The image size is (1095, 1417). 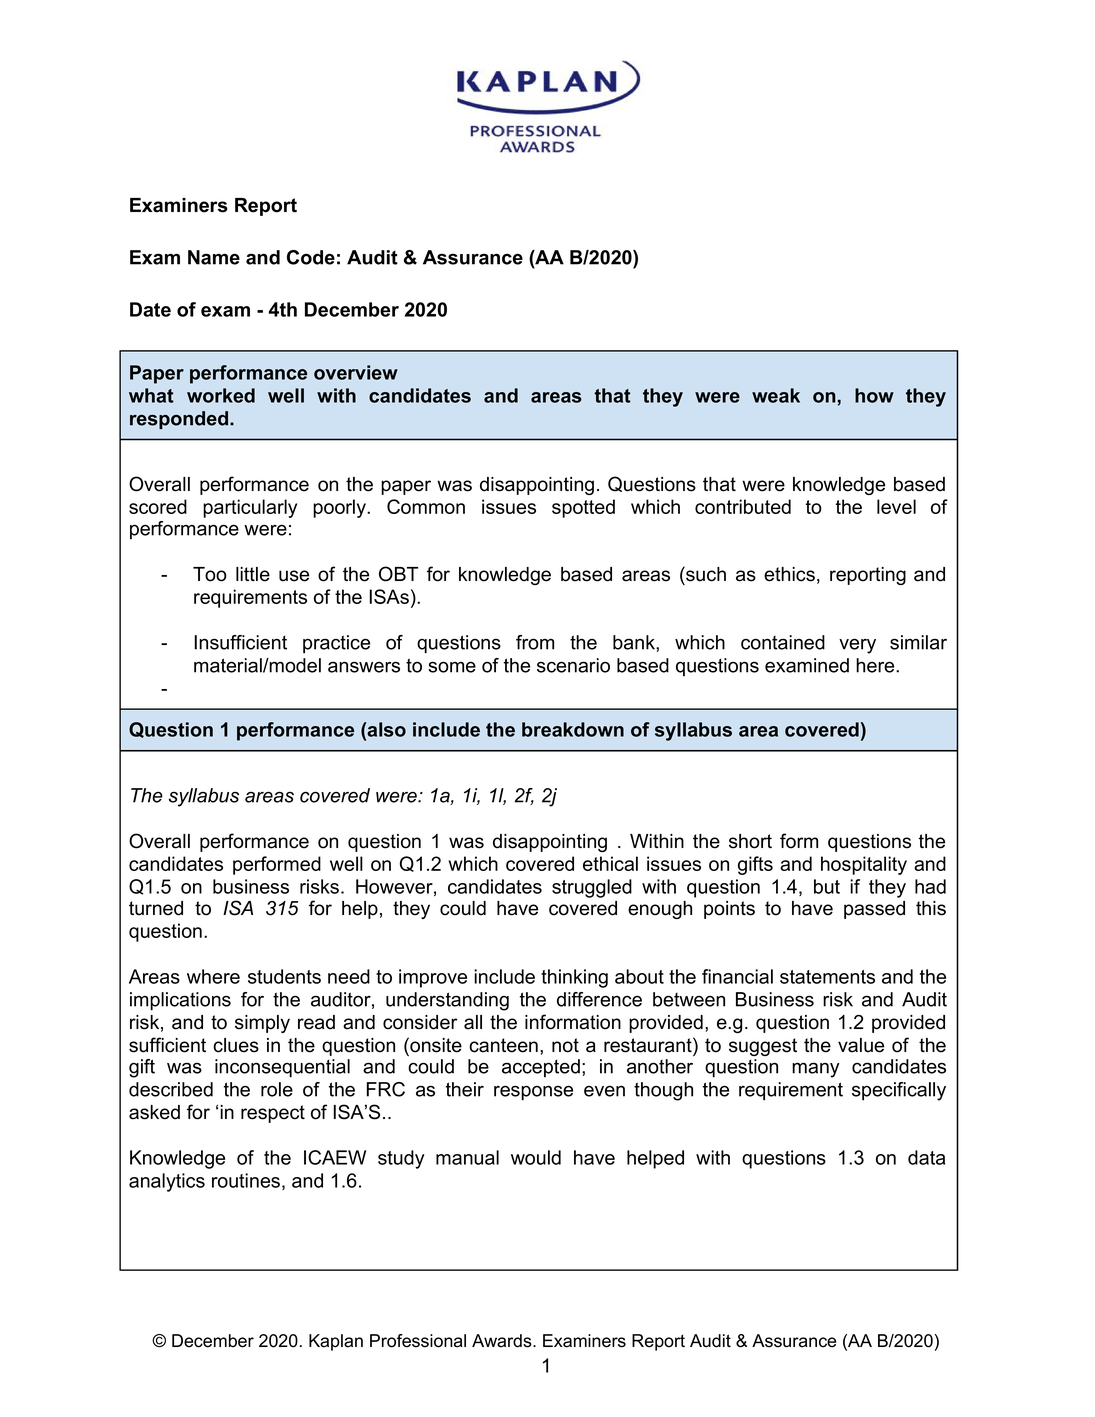 I want to click on Kaplan, so click(x=336, y=1342).
